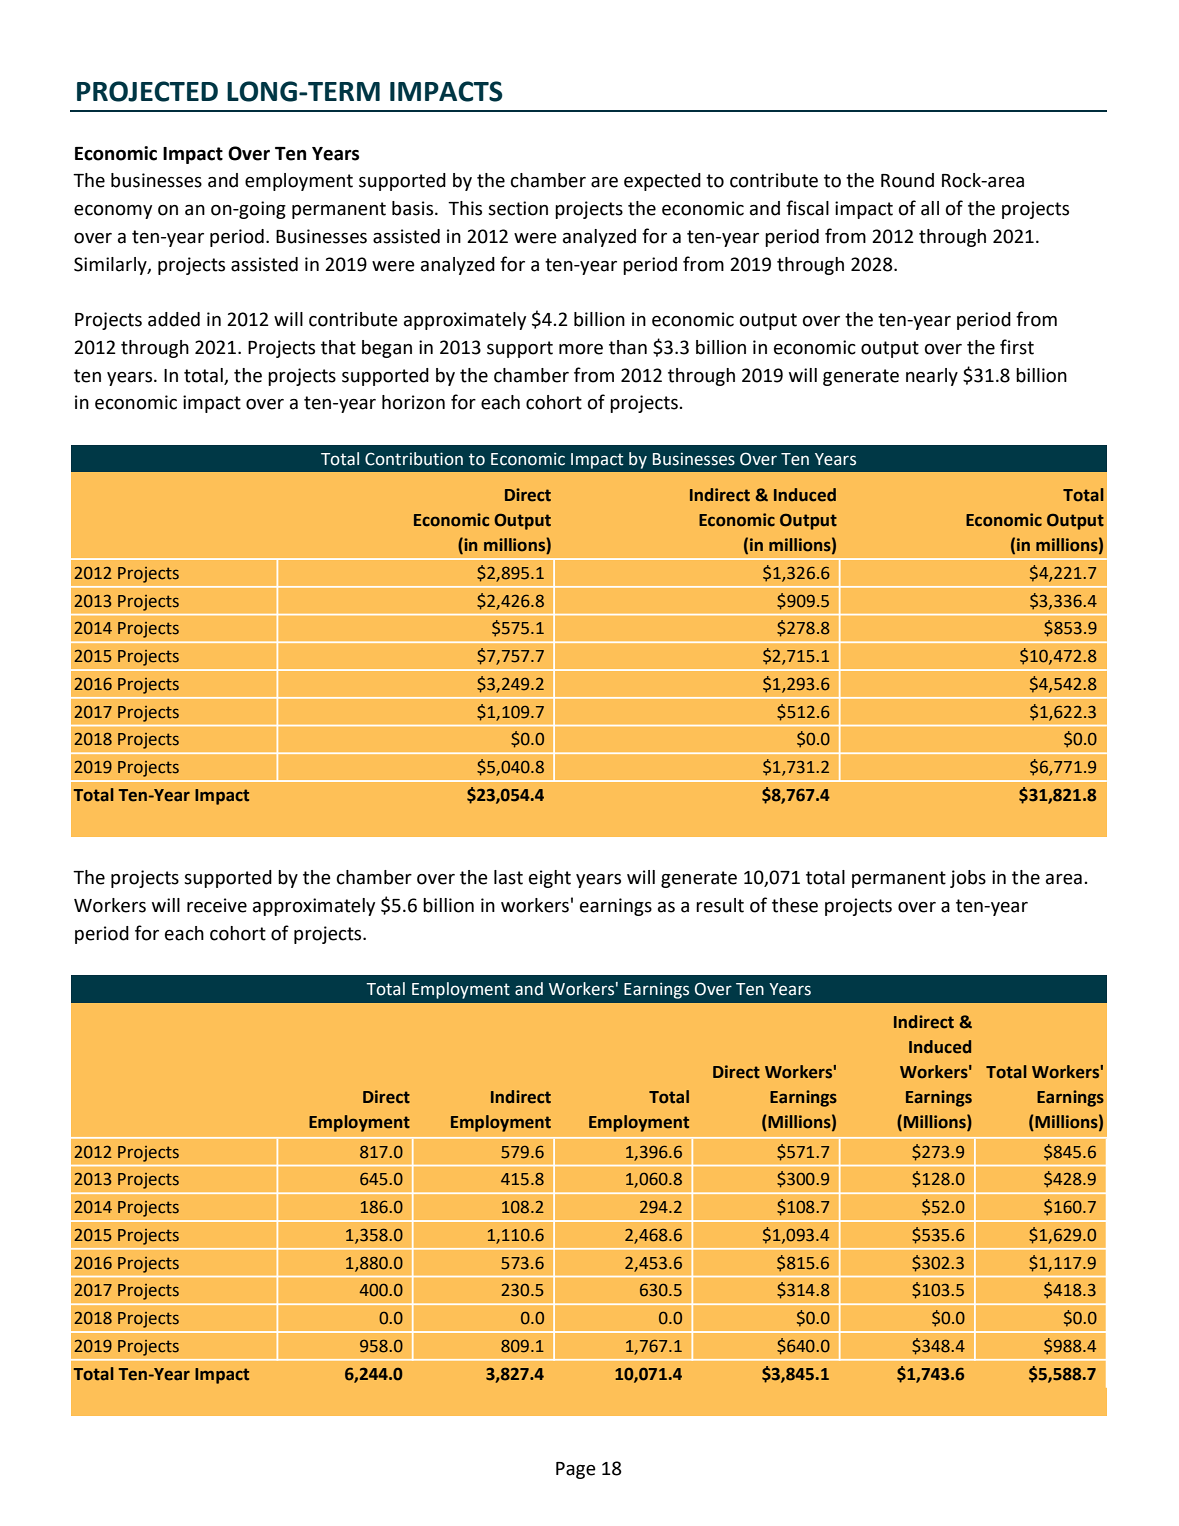 Image resolution: width=1179 pixels, height=1526 pixels. What do you see at coordinates (932, 377) in the document?
I see `nearly` at bounding box center [932, 377].
